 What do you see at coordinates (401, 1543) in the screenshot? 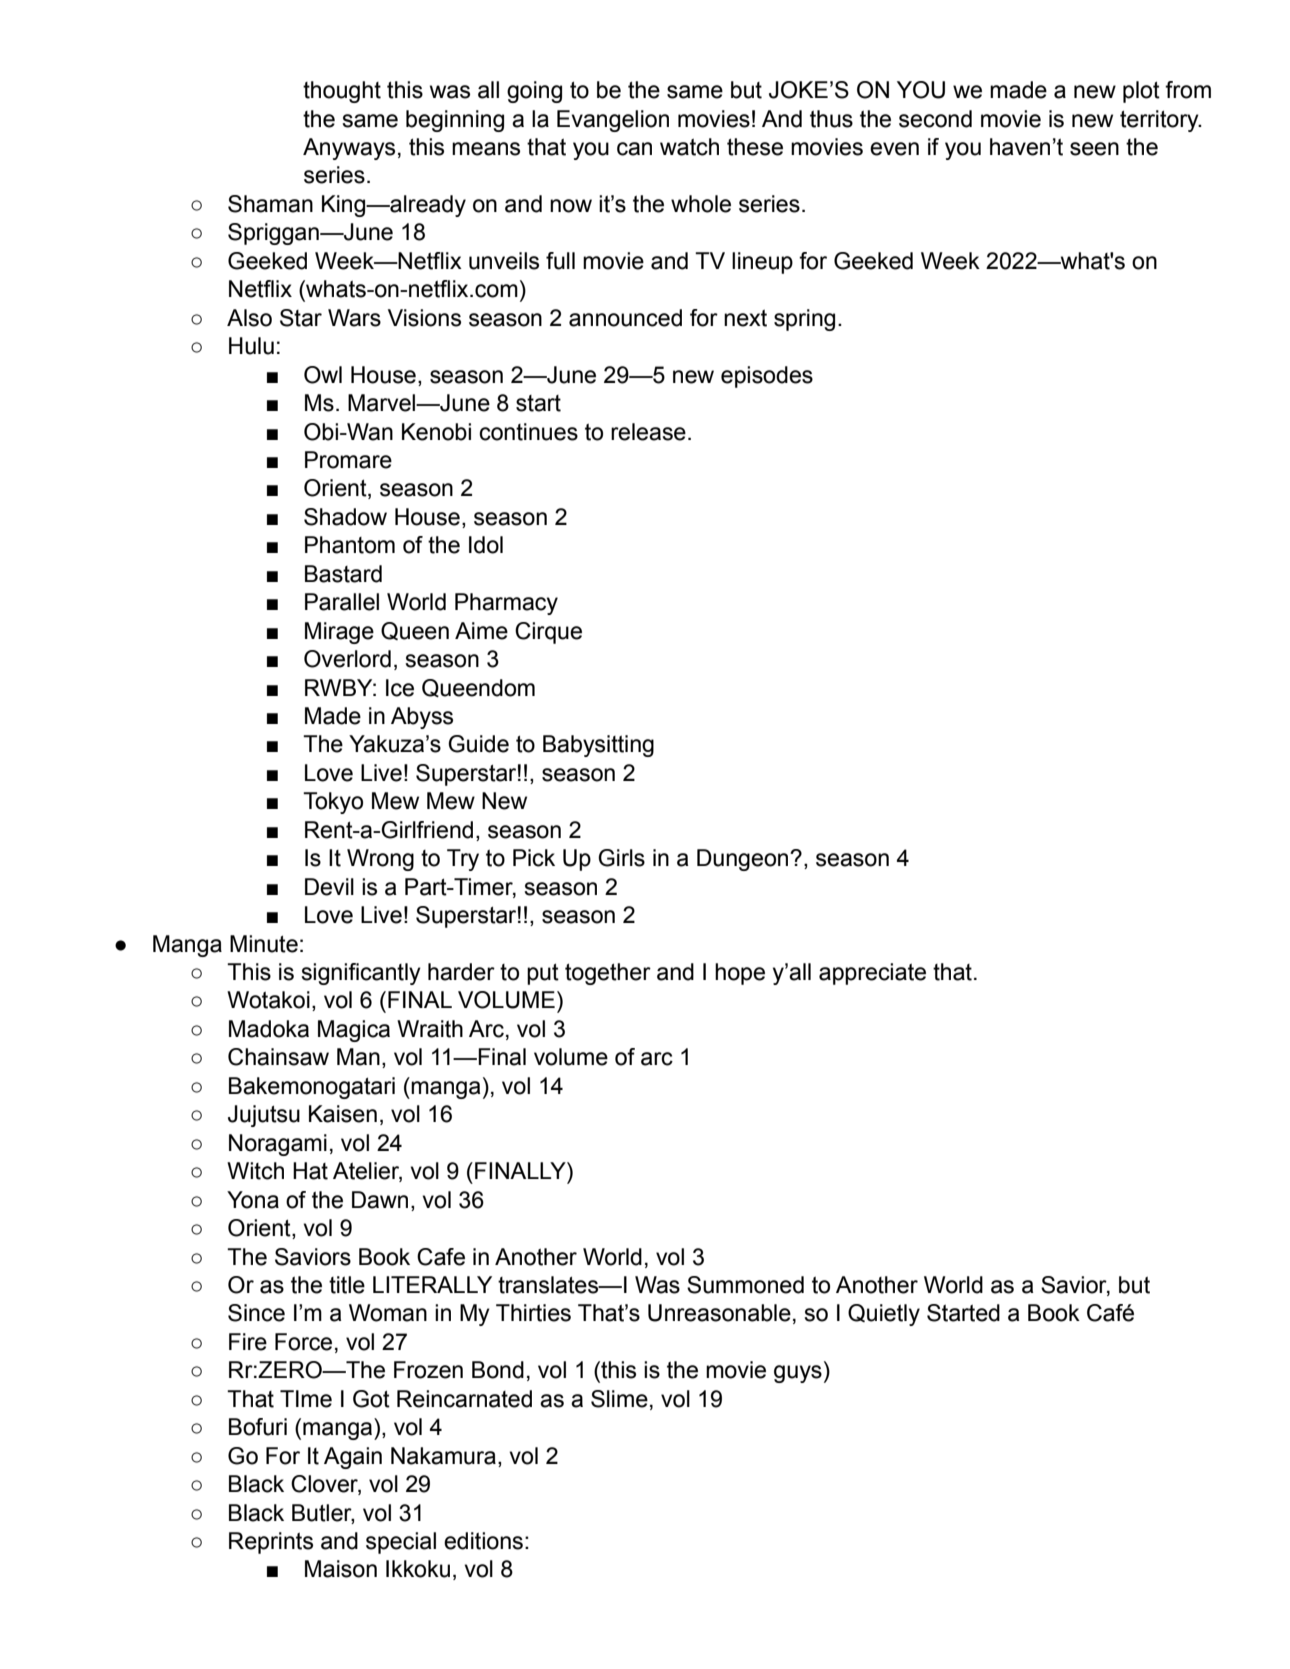
I see `special` at bounding box center [401, 1543].
